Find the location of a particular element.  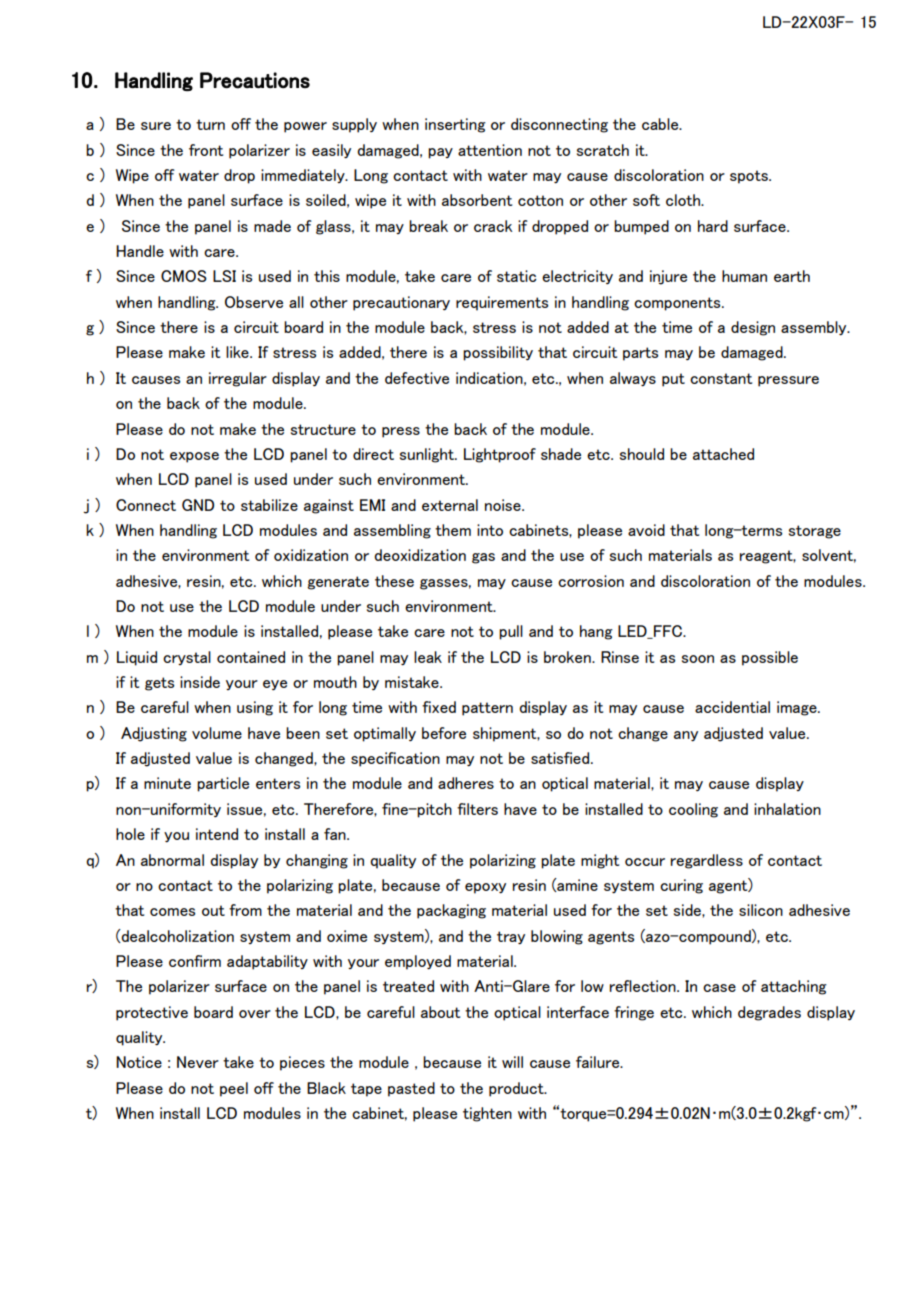

like is located at coordinates (238, 352).
